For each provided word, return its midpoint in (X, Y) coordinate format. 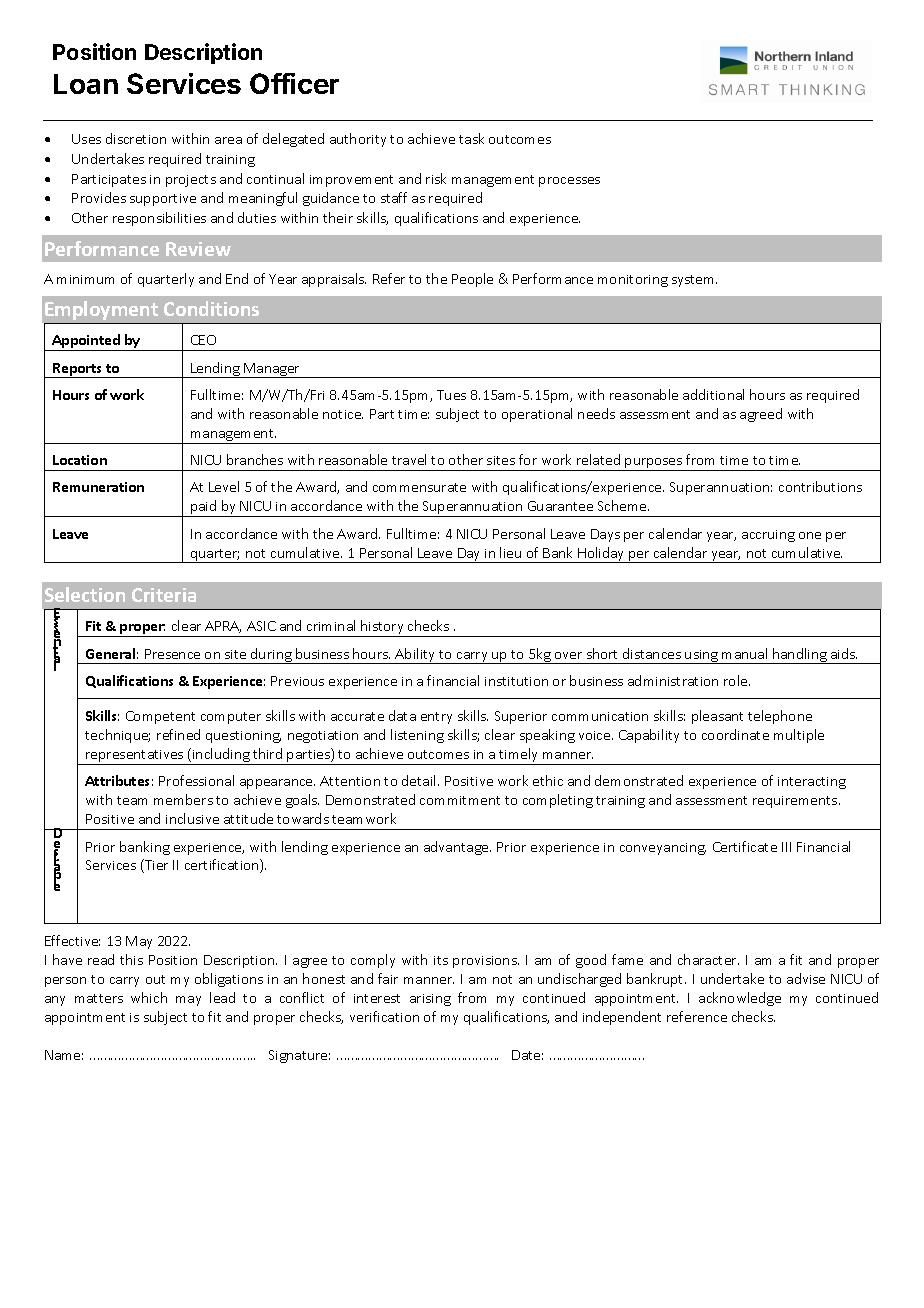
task (471, 138)
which (149, 997)
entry (436, 718)
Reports (78, 370)
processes (569, 182)
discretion (136, 138)
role (737, 680)
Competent (160, 717)
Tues (451, 395)
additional (713, 394)
